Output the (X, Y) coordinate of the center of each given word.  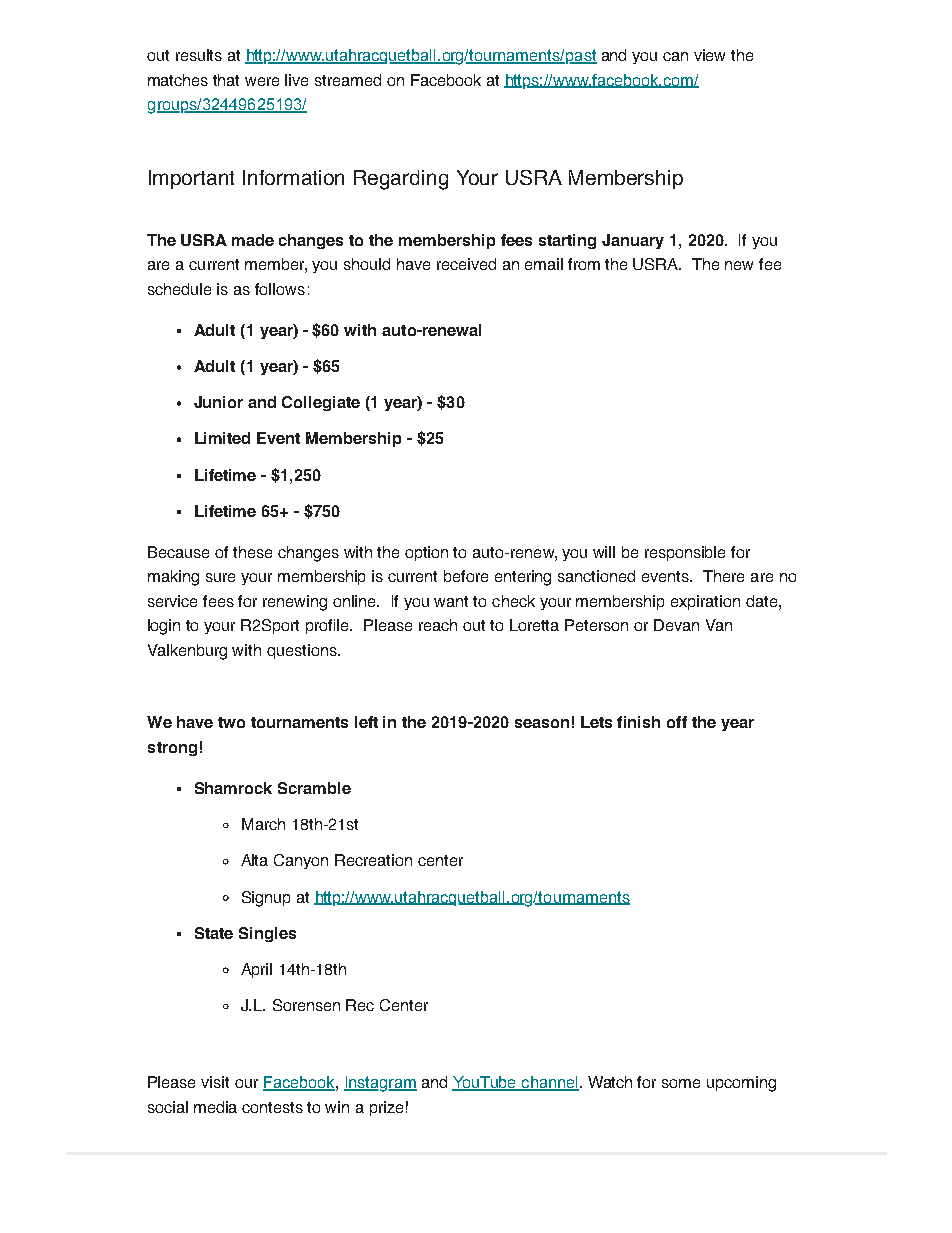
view (709, 55)
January (633, 241)
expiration (705, 602)
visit (215, 1082)
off (677, 722)
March (263, 824)
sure (220, 577)
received (466, 264)
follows (280, 289)
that (226, 80)
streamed (348, 80)
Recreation (373, 860)
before (466, 576)
